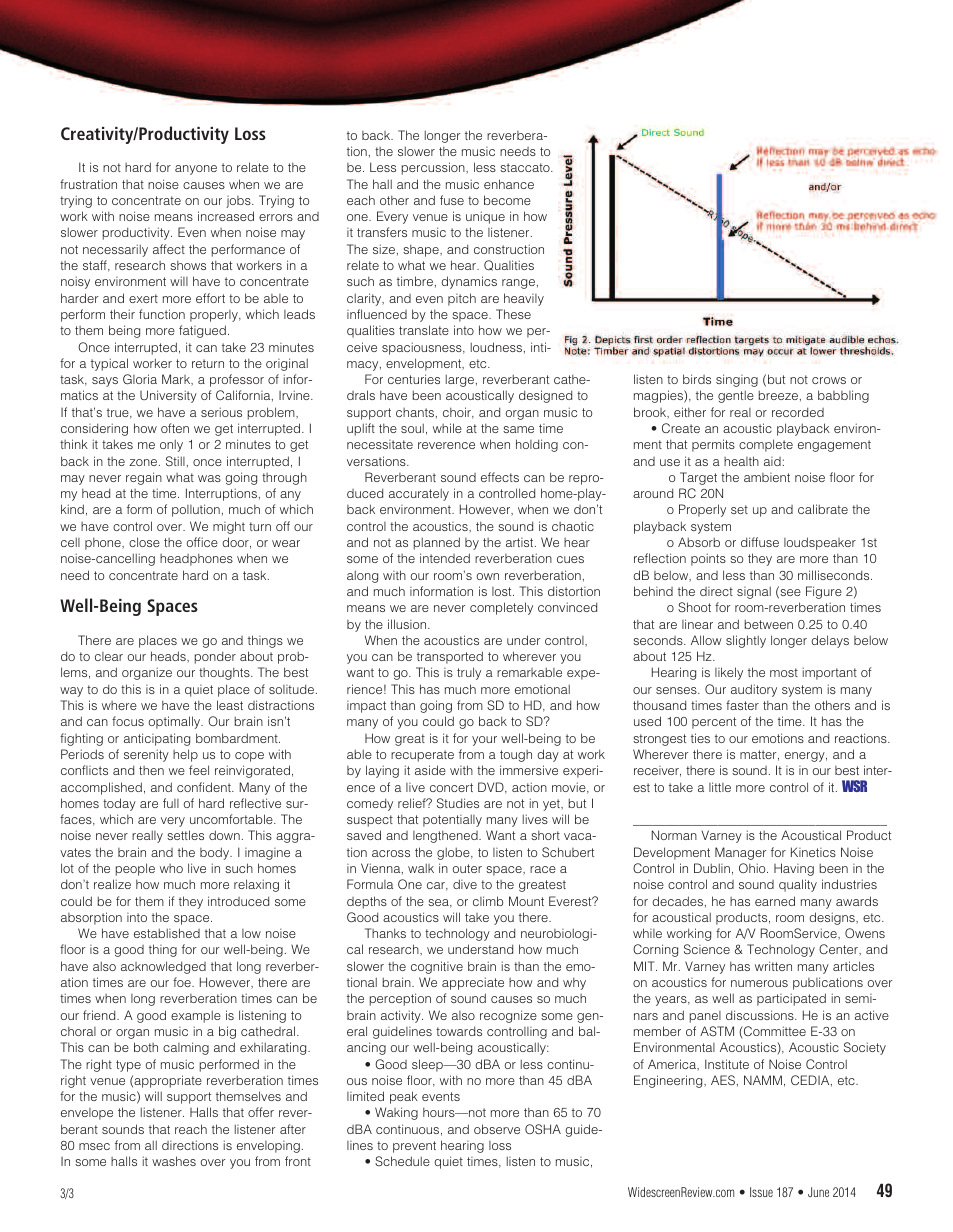 The image size is (953, 1232). What do you see at coordinates (215, 657) in the screenshot?
I see `ponder` at bounding box center [215, 657].
